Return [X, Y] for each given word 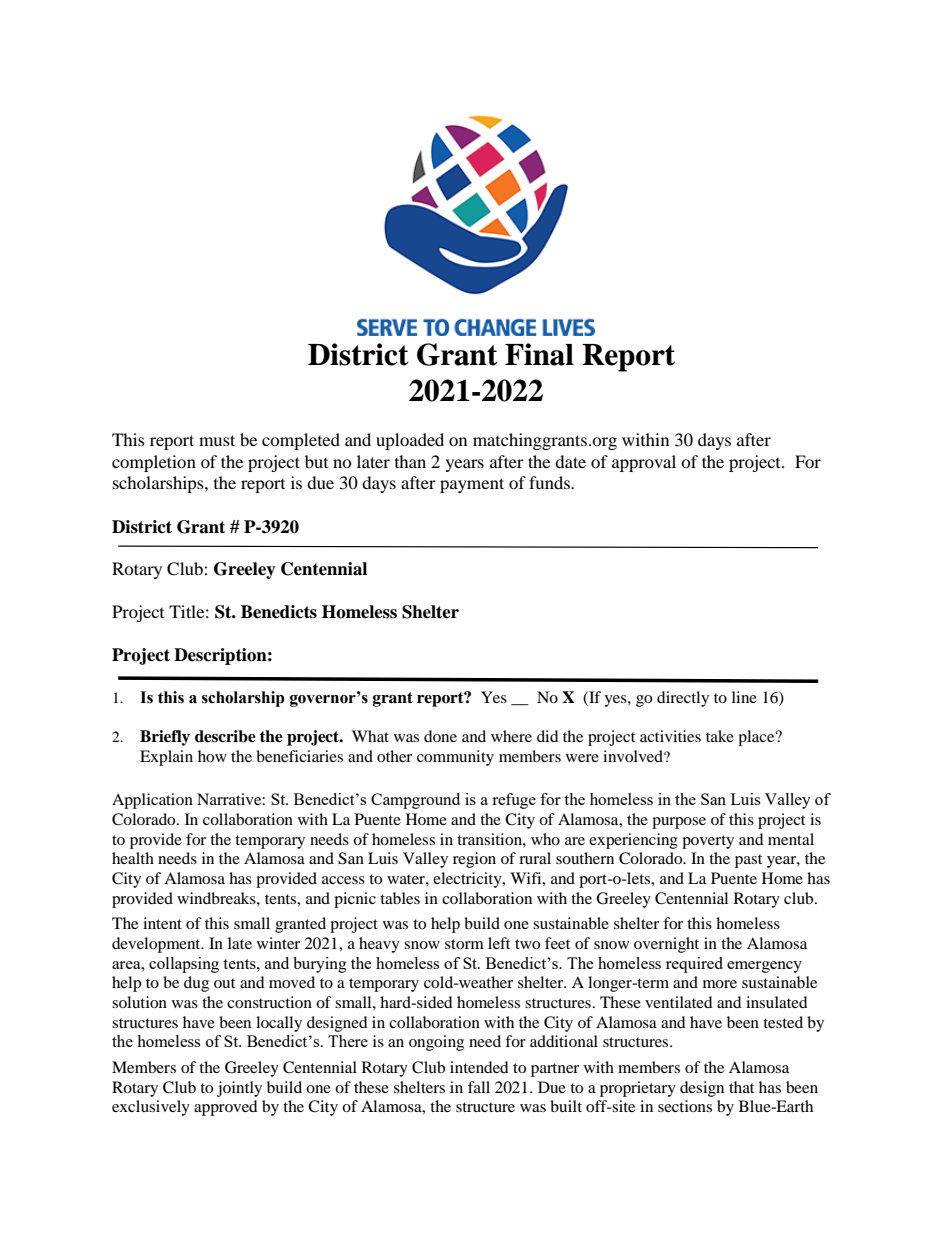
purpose [679, 823]
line [744, 697]
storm [464, 944]
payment [472, 485]
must [217, 440]
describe [225, 736]
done [440, 736]
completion [154, 463]
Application [152, 801]
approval [644, 463]
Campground [415, 801]
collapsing [184, 965]
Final [539, 354]
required [694, 965]
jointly [239, 1089]
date [570, 461]
